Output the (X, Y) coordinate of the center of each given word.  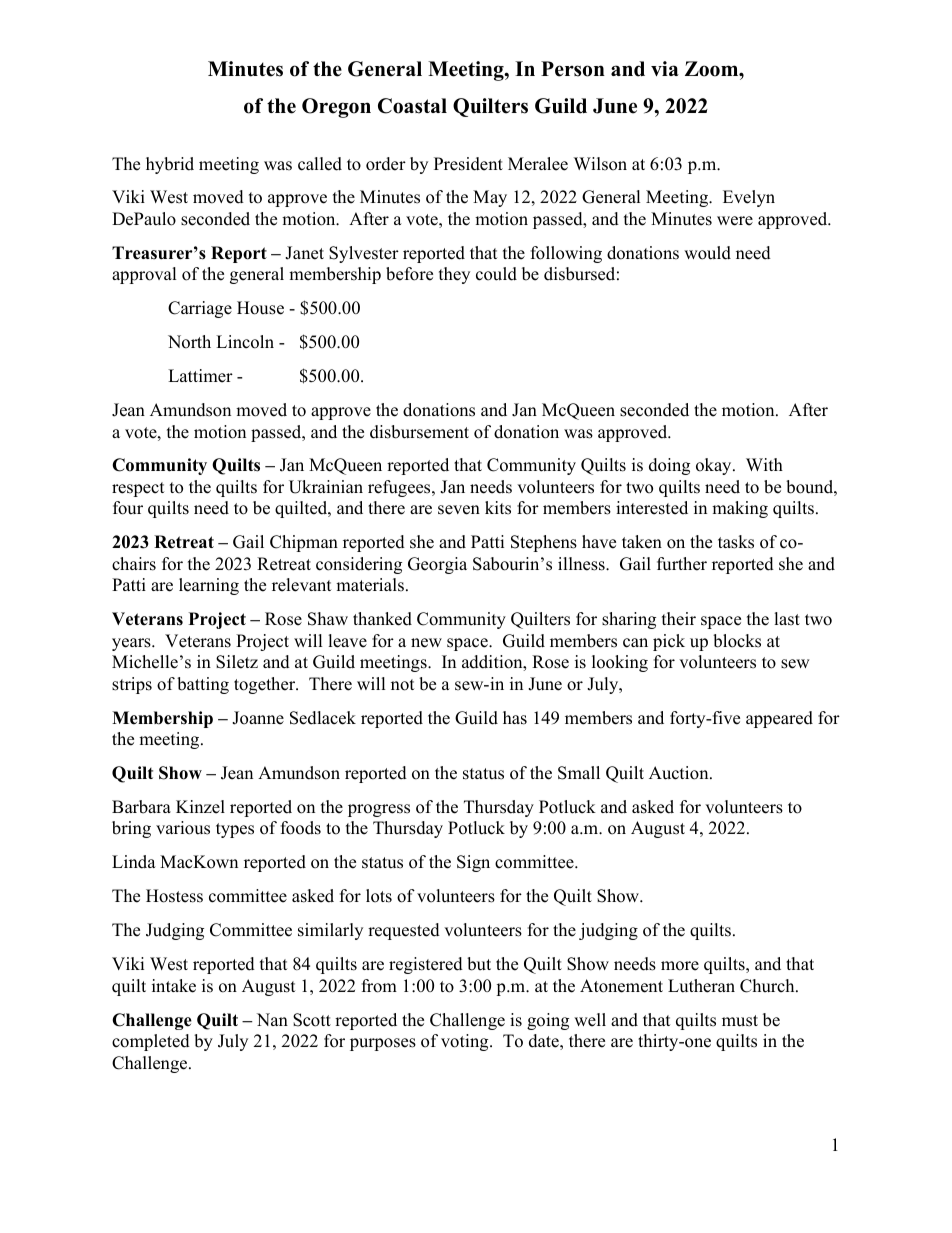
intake (174, 986)
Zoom (713, 69)
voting (466, 1042)
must (740, 1021)
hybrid (170, 165)
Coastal (412, 106)
